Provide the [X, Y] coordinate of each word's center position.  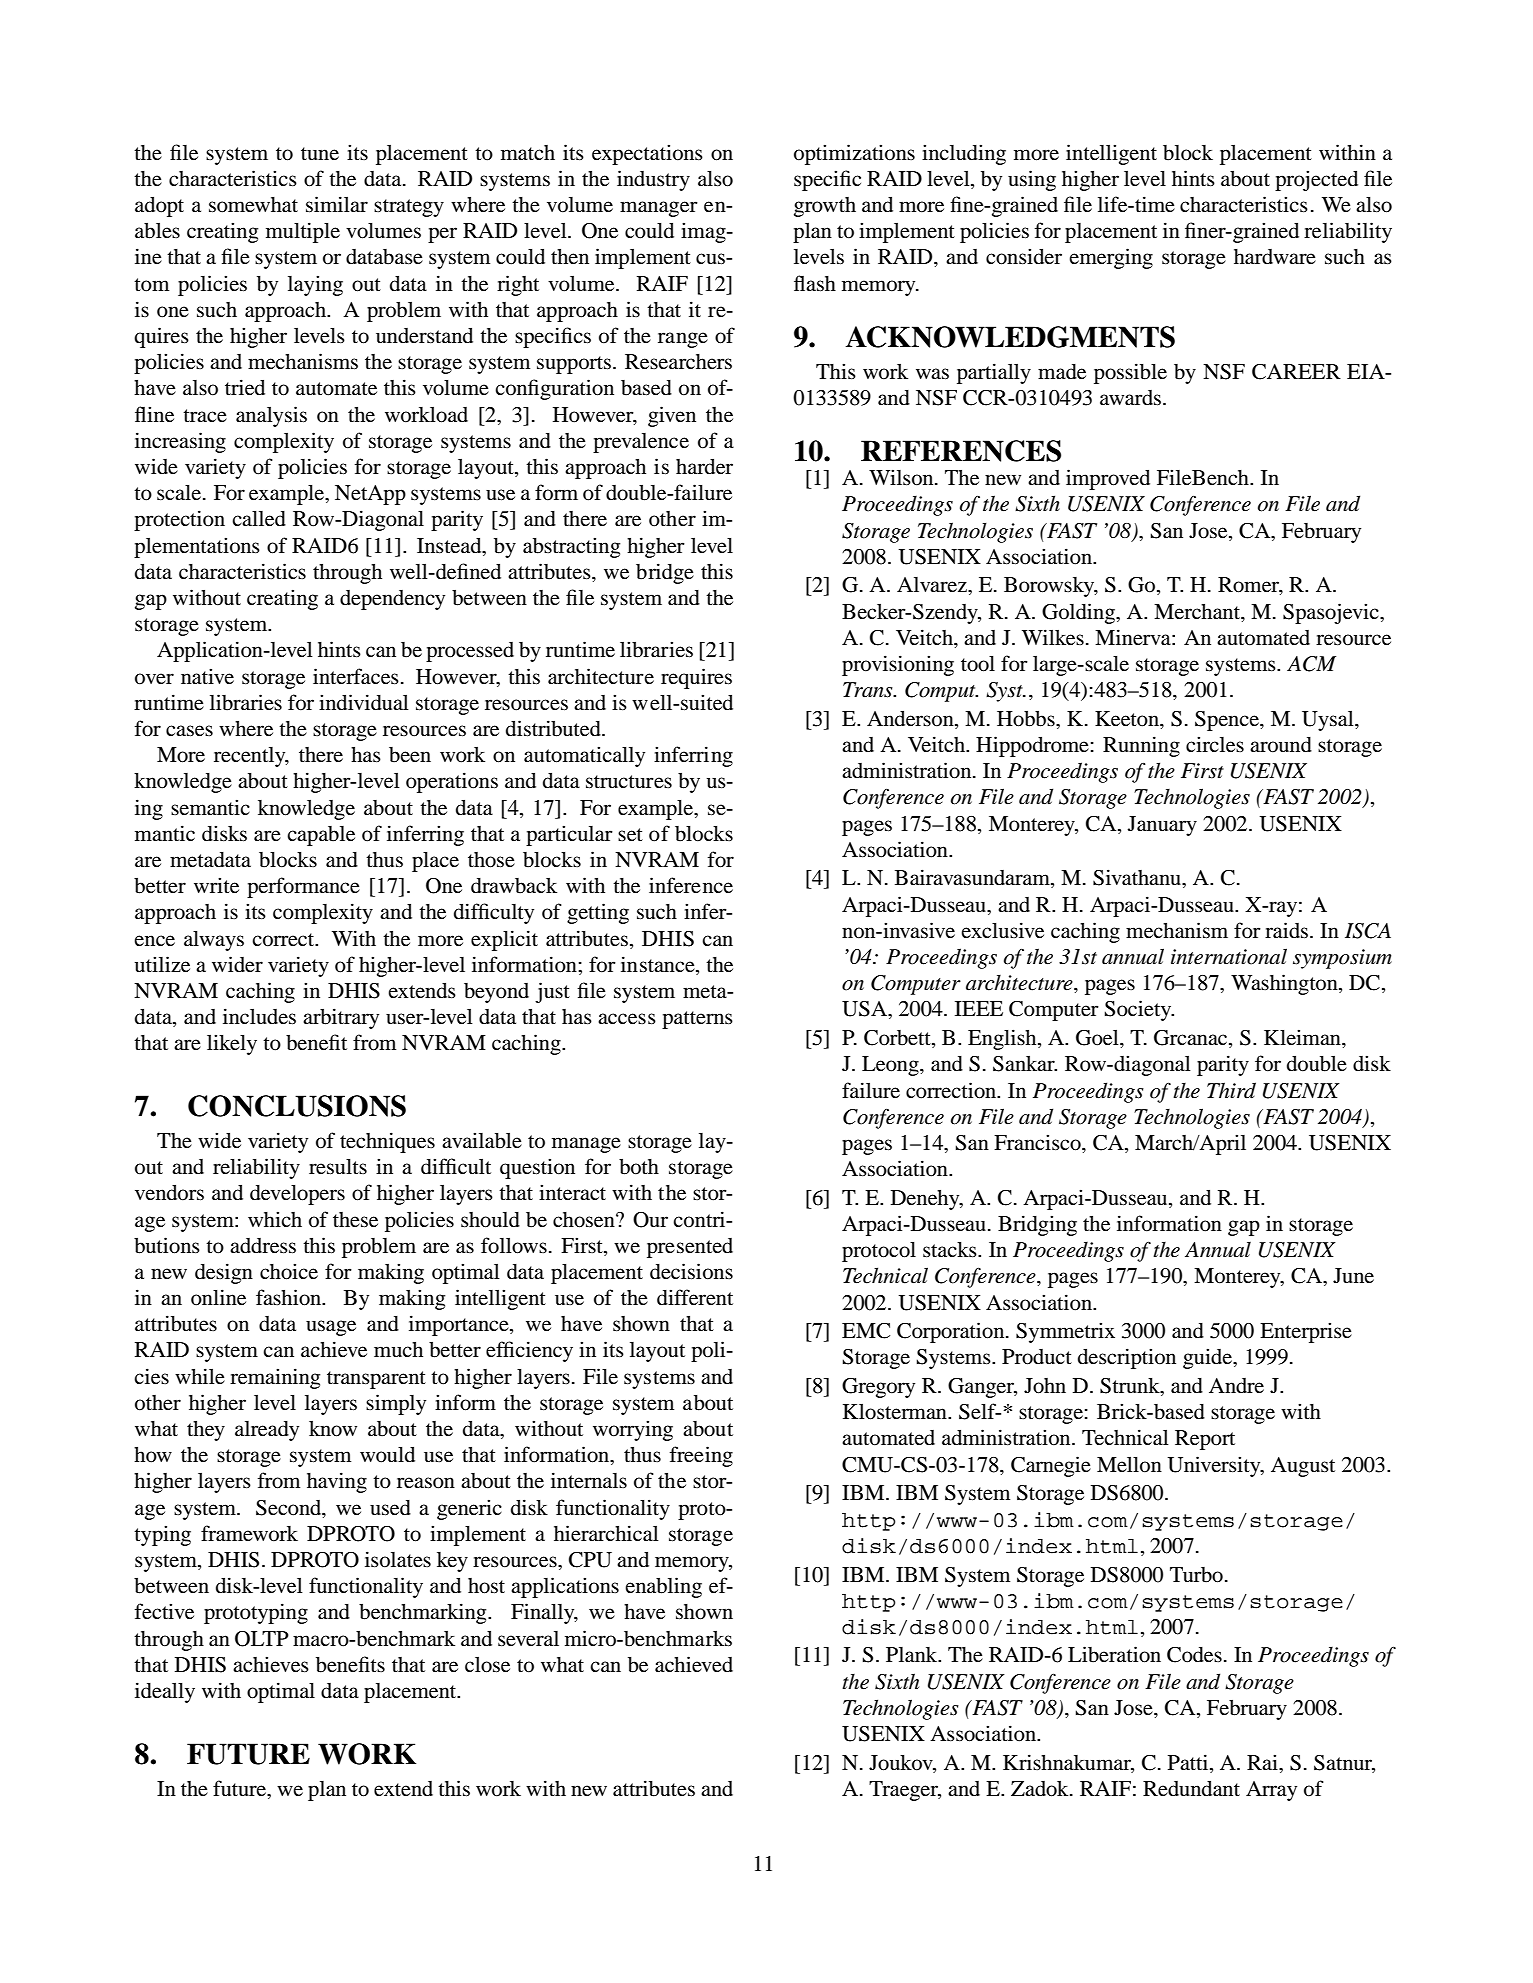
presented [690, 1248]
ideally [165, 1692]
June [1353, 1276]
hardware [1275, 257]
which [275, 1219]
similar [337, 204]
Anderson [911, 720]
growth [825, 207]
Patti [1189, 1762]
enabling [663, 1587]
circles [1215, 744]
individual [364, 702]
